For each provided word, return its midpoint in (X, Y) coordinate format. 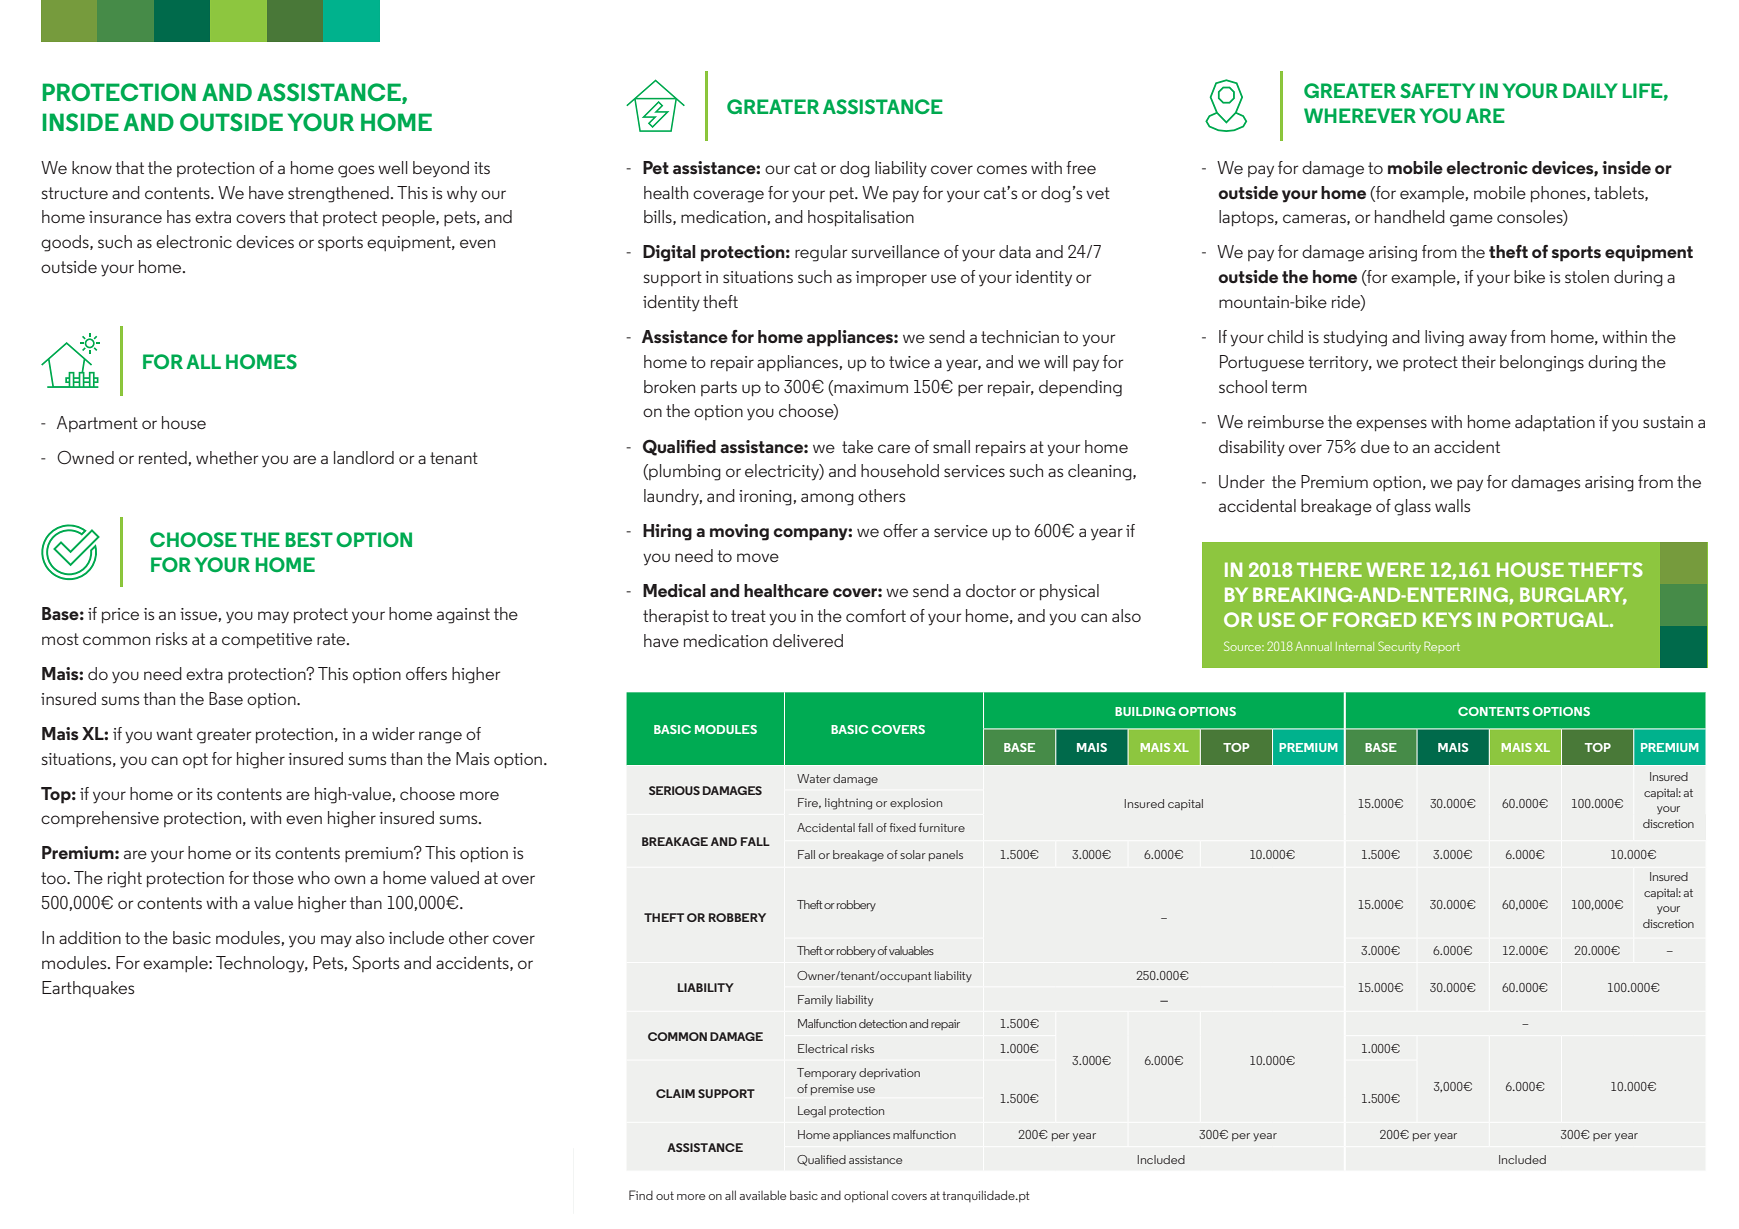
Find (641, 1195)
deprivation (889, 1073)
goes (356, 171)
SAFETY (1437, 90)
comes (1002, 169)
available (763, 1195)
